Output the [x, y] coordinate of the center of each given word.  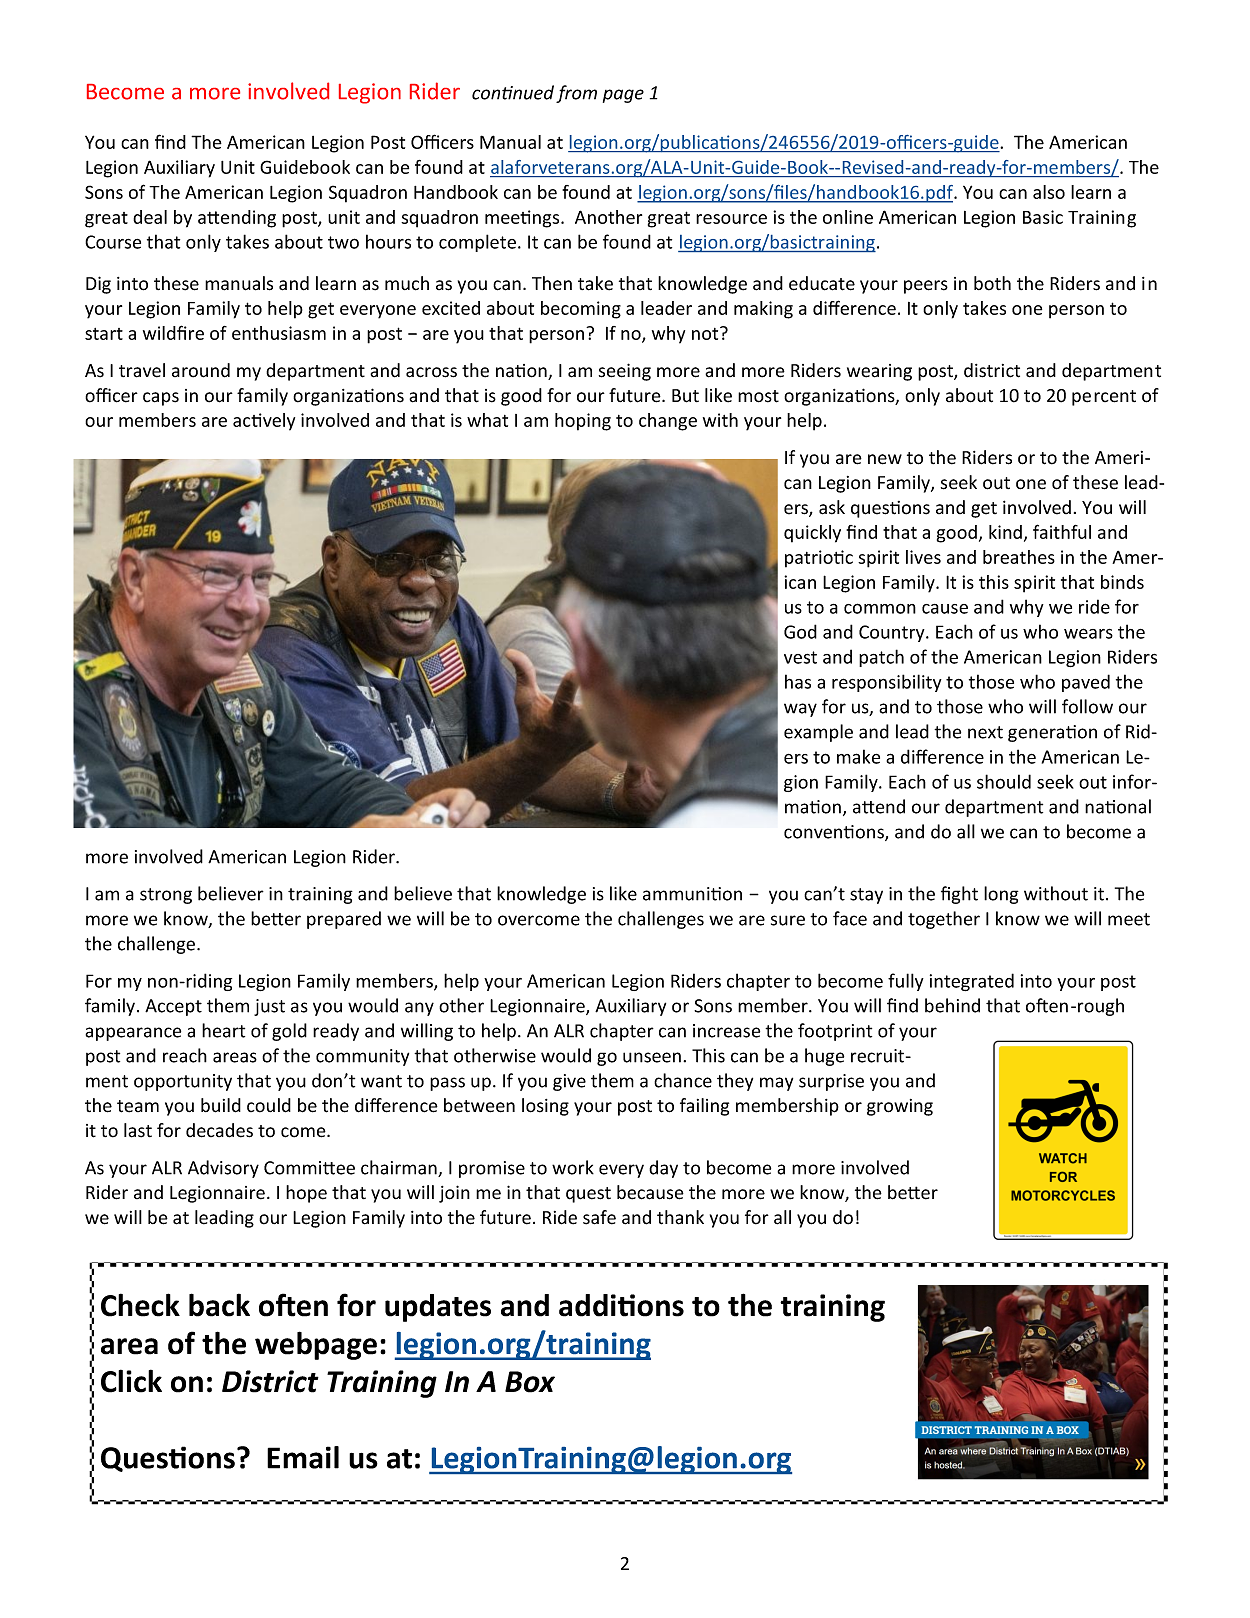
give [569, 1082]
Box [530, 1382]
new [885, 459]
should [1004, 781]
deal [150, 217]
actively [264, 422]
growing [900, 1107]
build [221, 1105]
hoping [583, 422]
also [1049, 192]
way [800, 710]
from [576, 94]
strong [166, 896]
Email [303, 1457]
